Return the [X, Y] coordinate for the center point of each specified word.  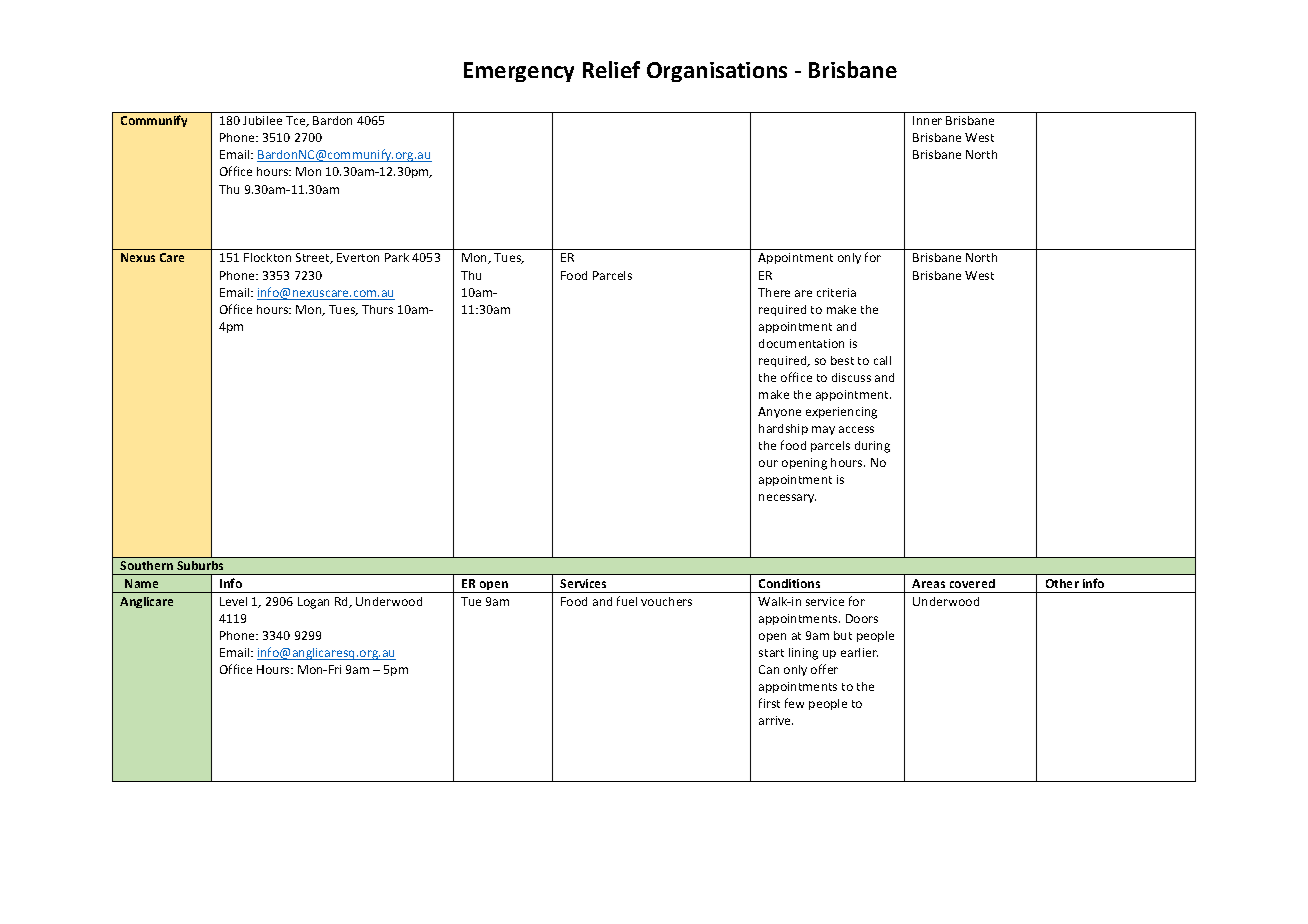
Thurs [377, 309]
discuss [851, 377]
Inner [927, 120]
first [769, 703]
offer [824, 669]
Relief [611, 69]
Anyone [779, 412]
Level [233, 601]
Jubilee [262, 120]
